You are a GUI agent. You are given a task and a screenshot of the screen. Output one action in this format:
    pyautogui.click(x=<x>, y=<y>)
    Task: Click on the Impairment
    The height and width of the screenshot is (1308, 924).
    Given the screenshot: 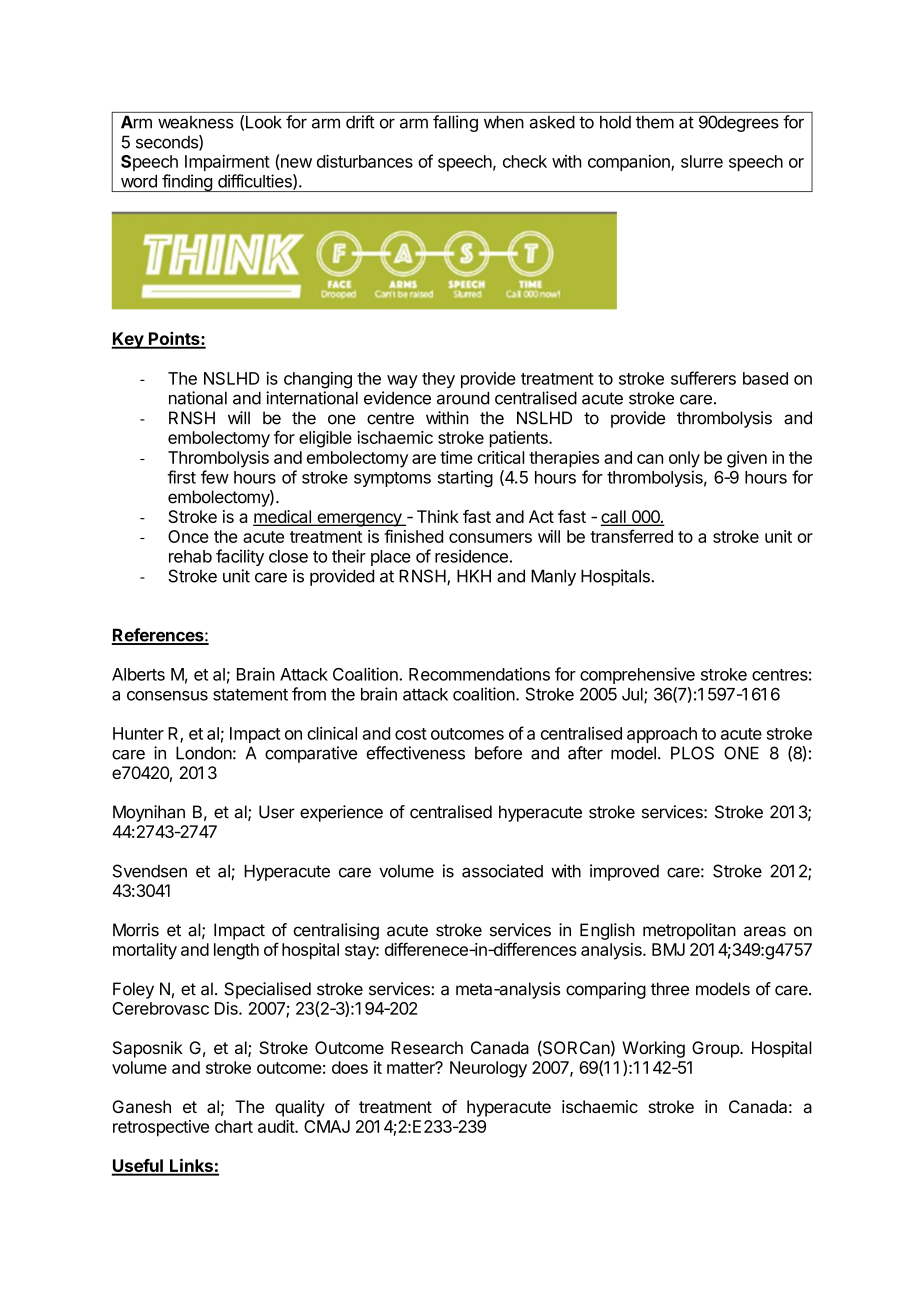 What is the action you would take?
    pyautogui.click(x=227, y=163)
